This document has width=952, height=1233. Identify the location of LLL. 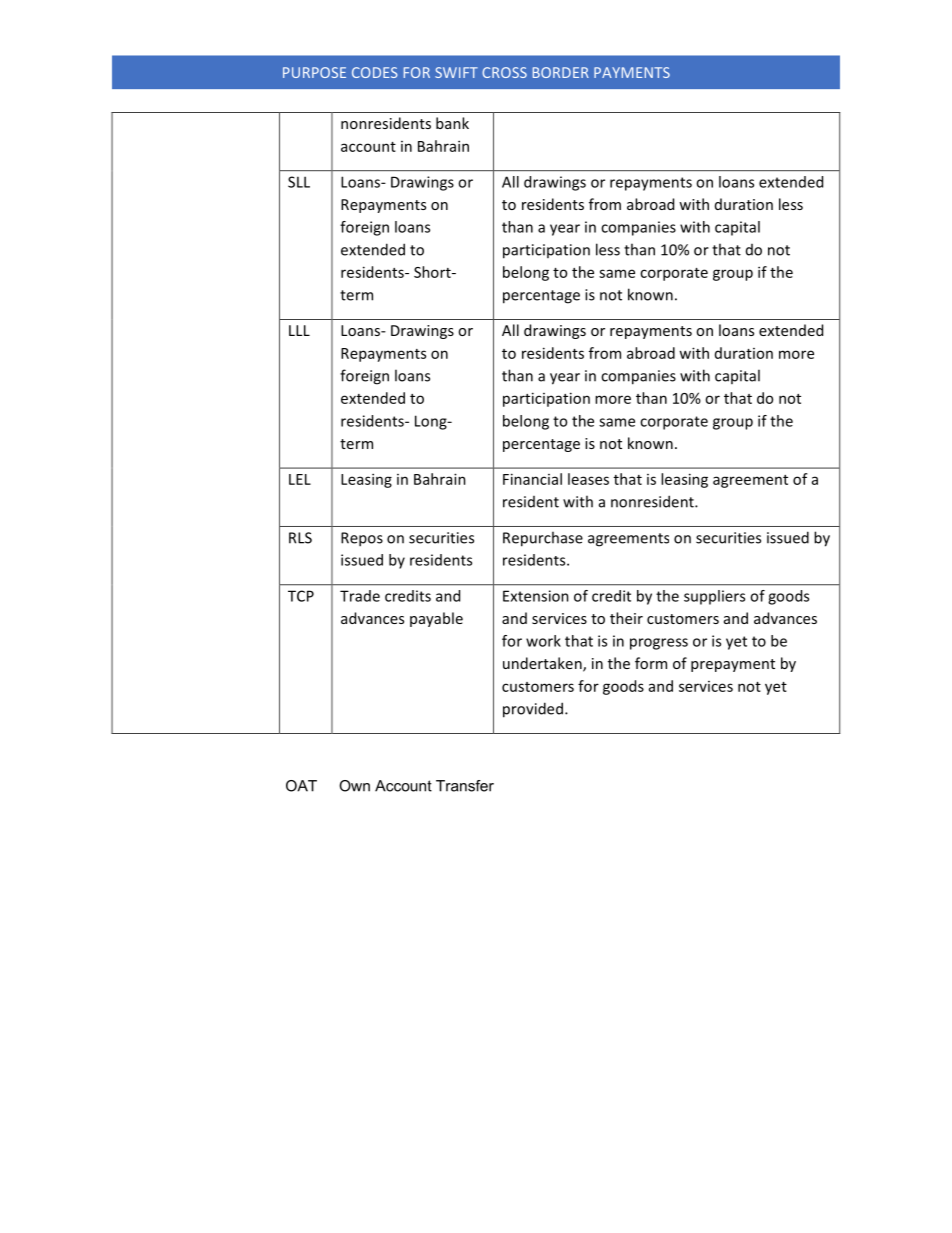
(299, 330).
